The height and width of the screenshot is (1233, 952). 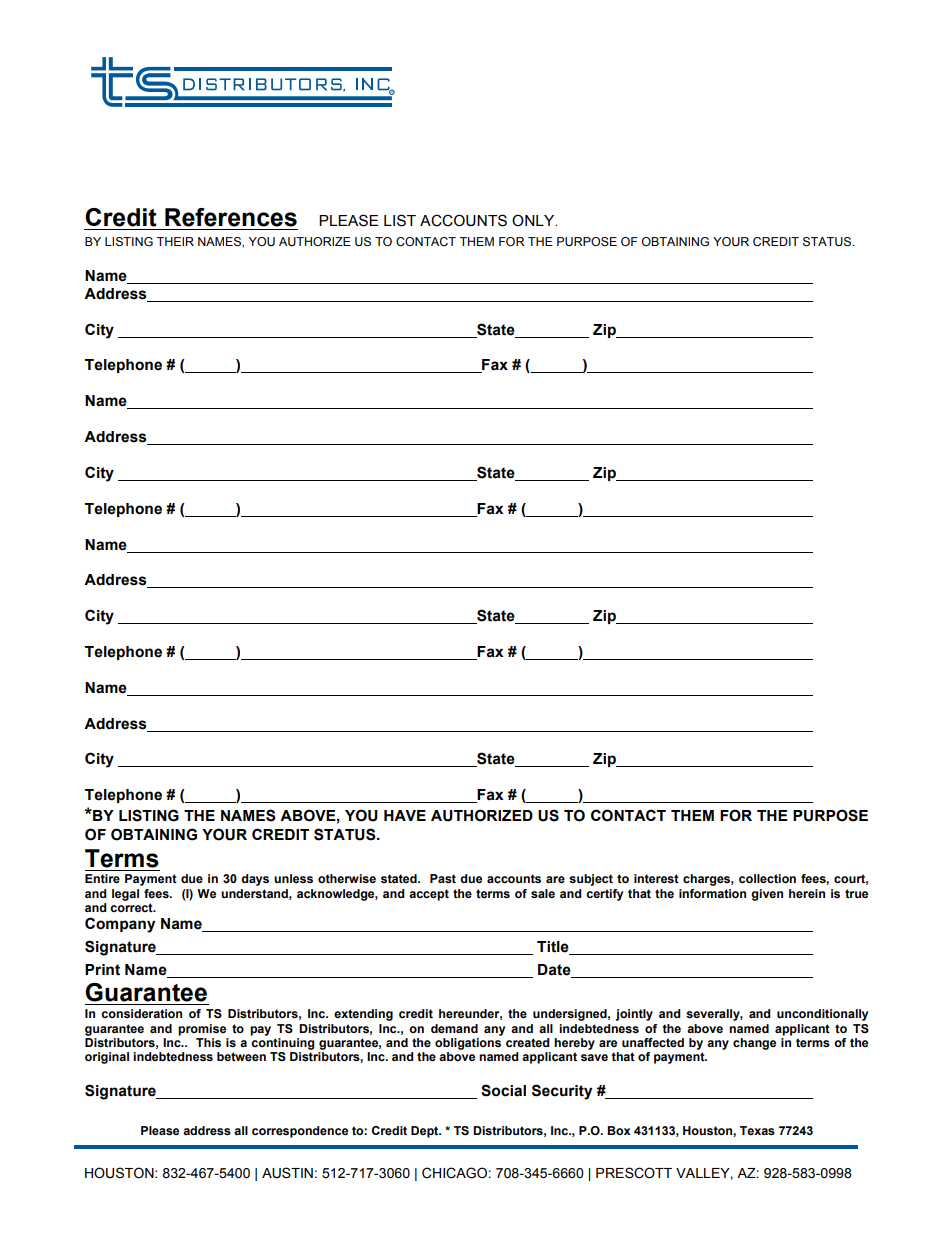 I want to click on THEIR, so click(x=175, y=241).
